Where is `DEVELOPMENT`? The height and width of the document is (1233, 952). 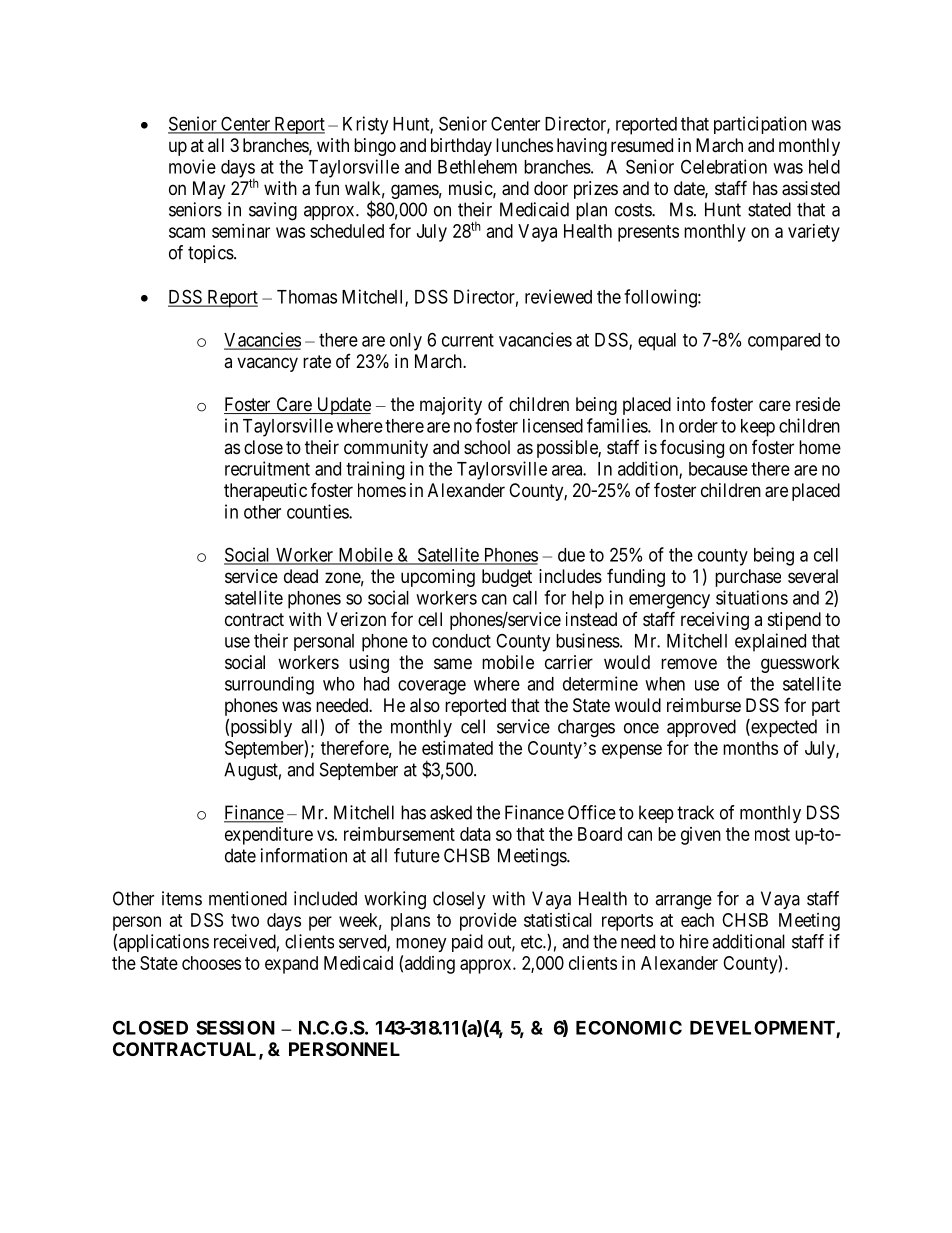 DEVELOPMENT is located at coordinates (763, 1028).
